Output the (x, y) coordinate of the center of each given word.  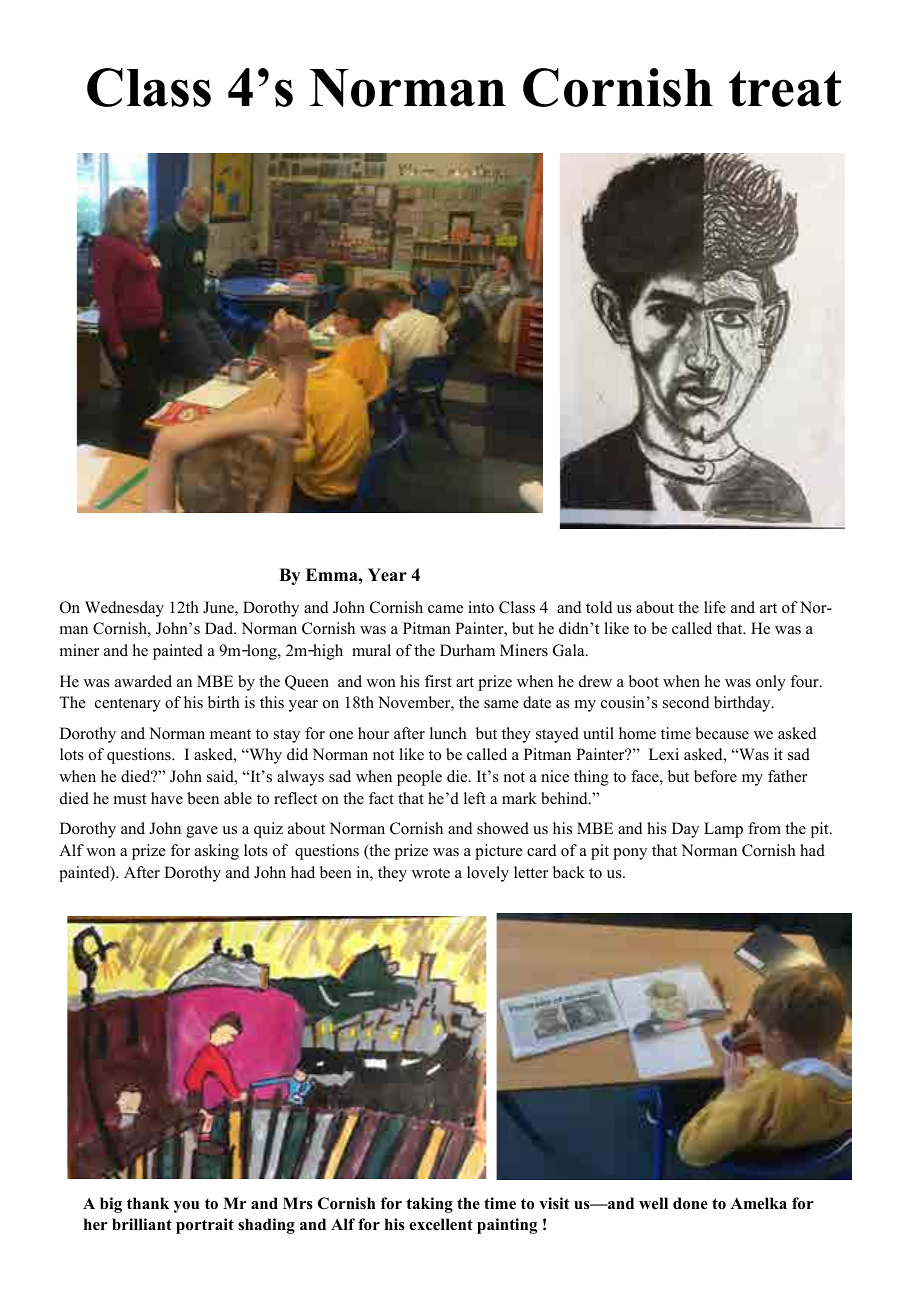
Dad (220, 628)
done (690, 1203)
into (481, 607)
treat (785, 89)
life (715, 607)
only (771, 683)
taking (430, 1205)
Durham (467, 650)
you (186, 1207)
